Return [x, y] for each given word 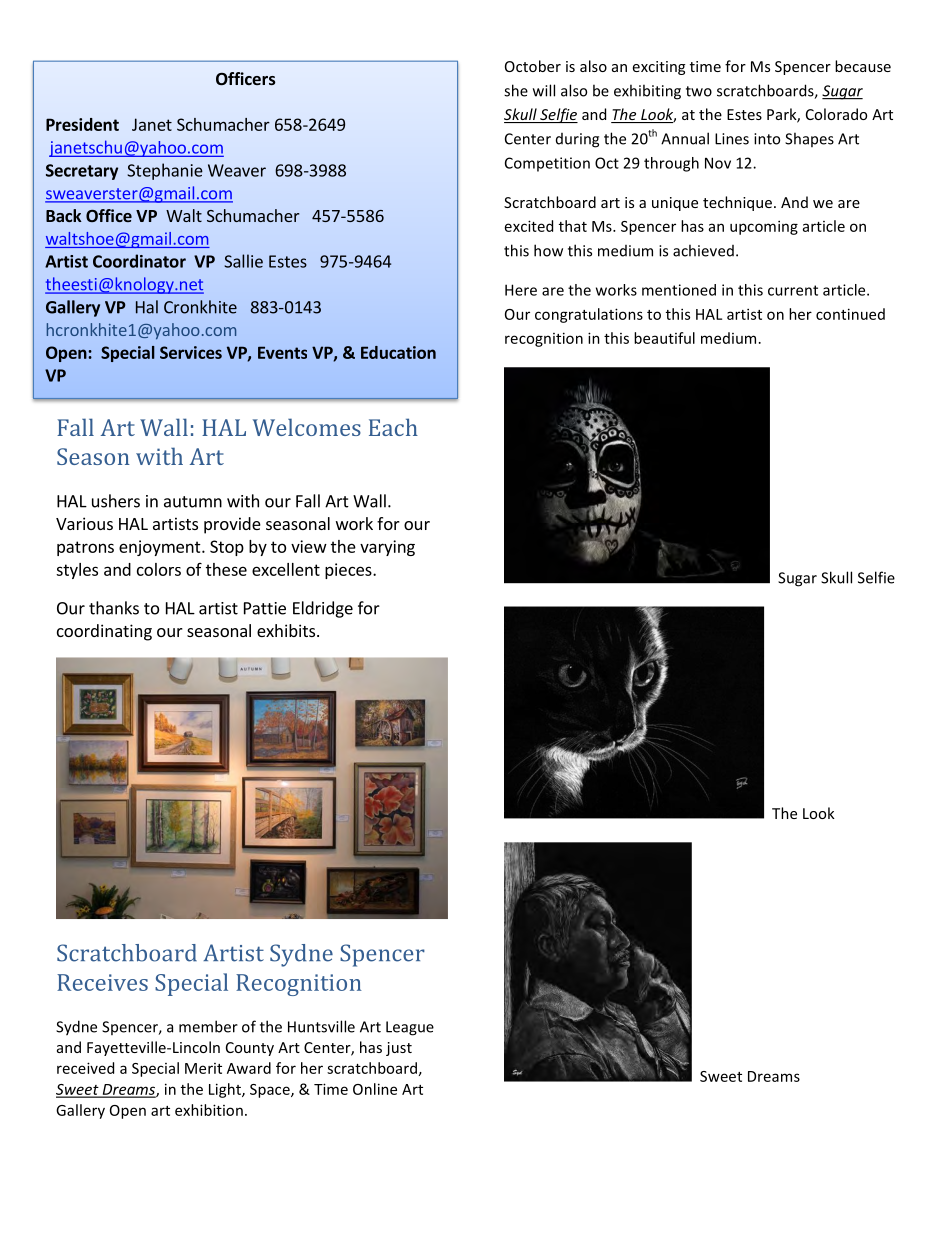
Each [393, 427]
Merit [203, 1068]
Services [191, 352]
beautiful [664, 338]
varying [387, 548]
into [767, 139]
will [544, 90]
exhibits [287, 630]
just [399, 1049]
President [82, 124]
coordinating [104, 632]
